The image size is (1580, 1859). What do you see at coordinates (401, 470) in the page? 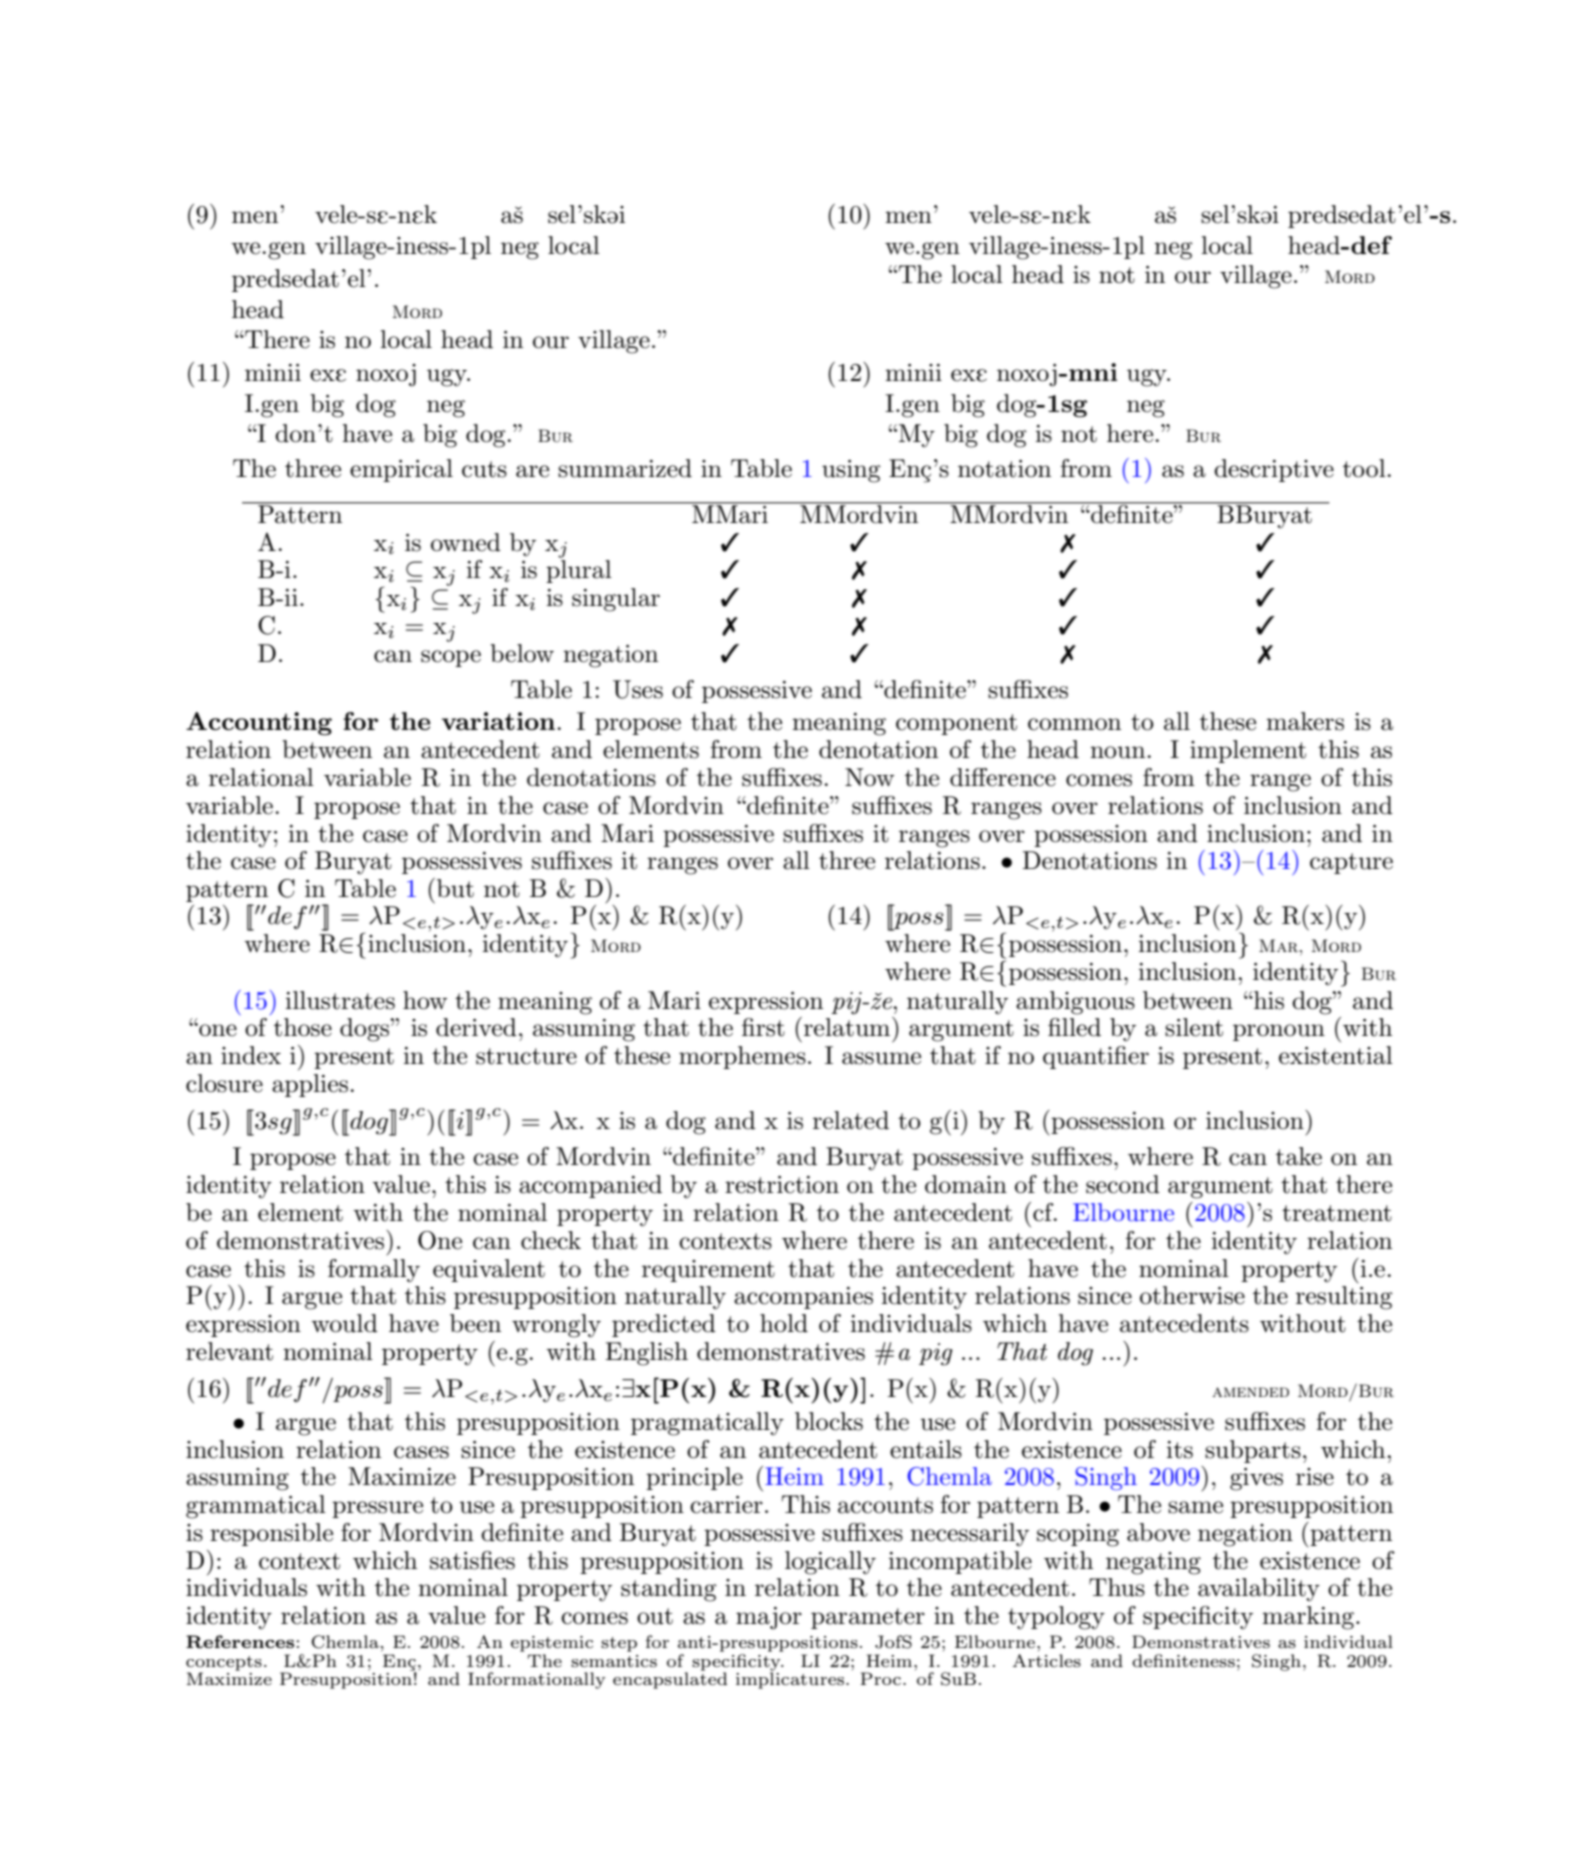
I see `empirical` at bounding box center [401, 470].
